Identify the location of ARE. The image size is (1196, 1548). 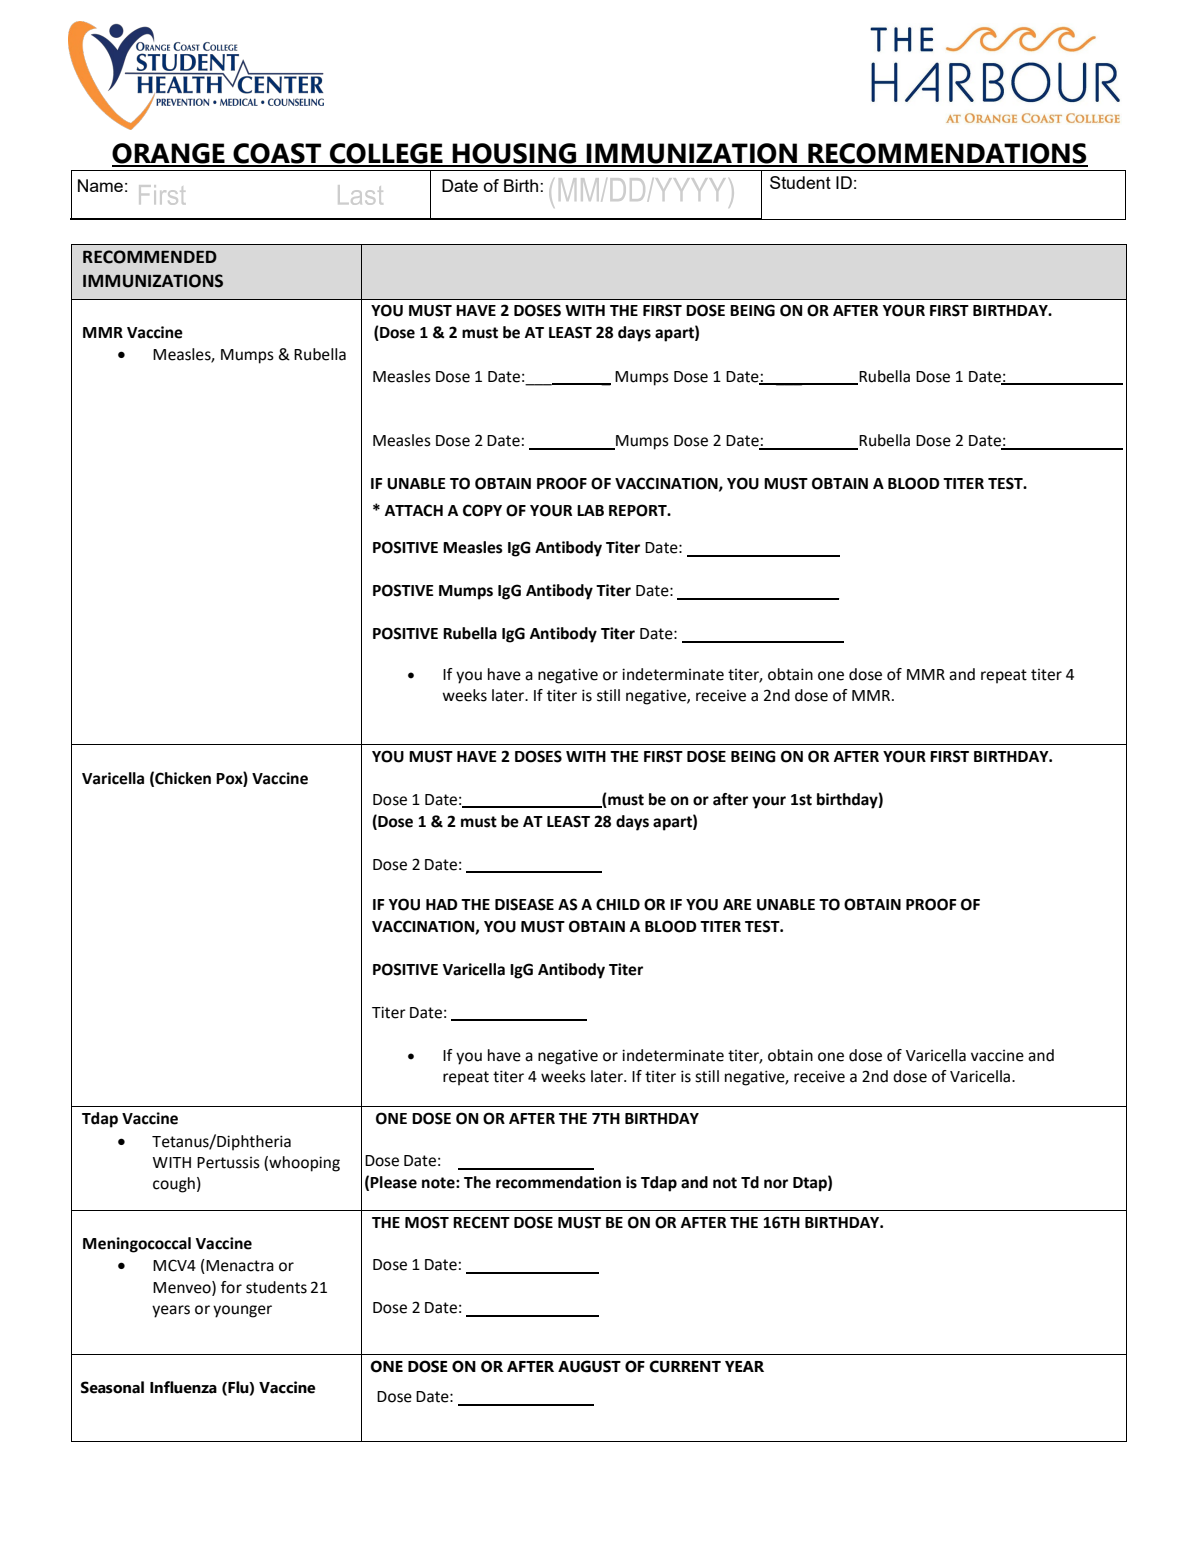
(737, 904).
